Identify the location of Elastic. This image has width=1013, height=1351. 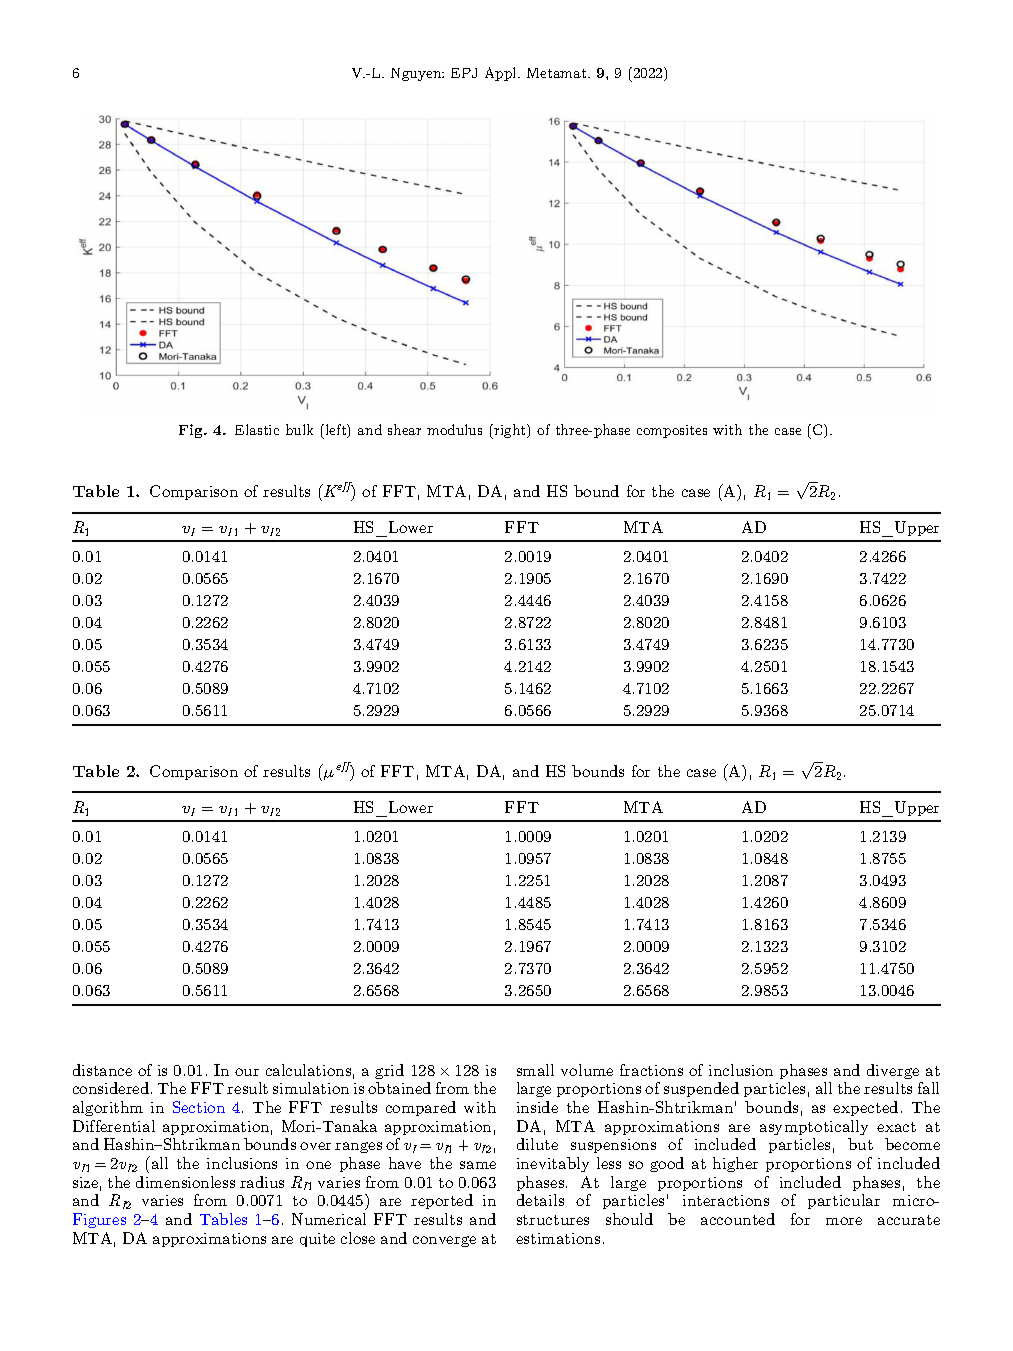
(257, 429).
